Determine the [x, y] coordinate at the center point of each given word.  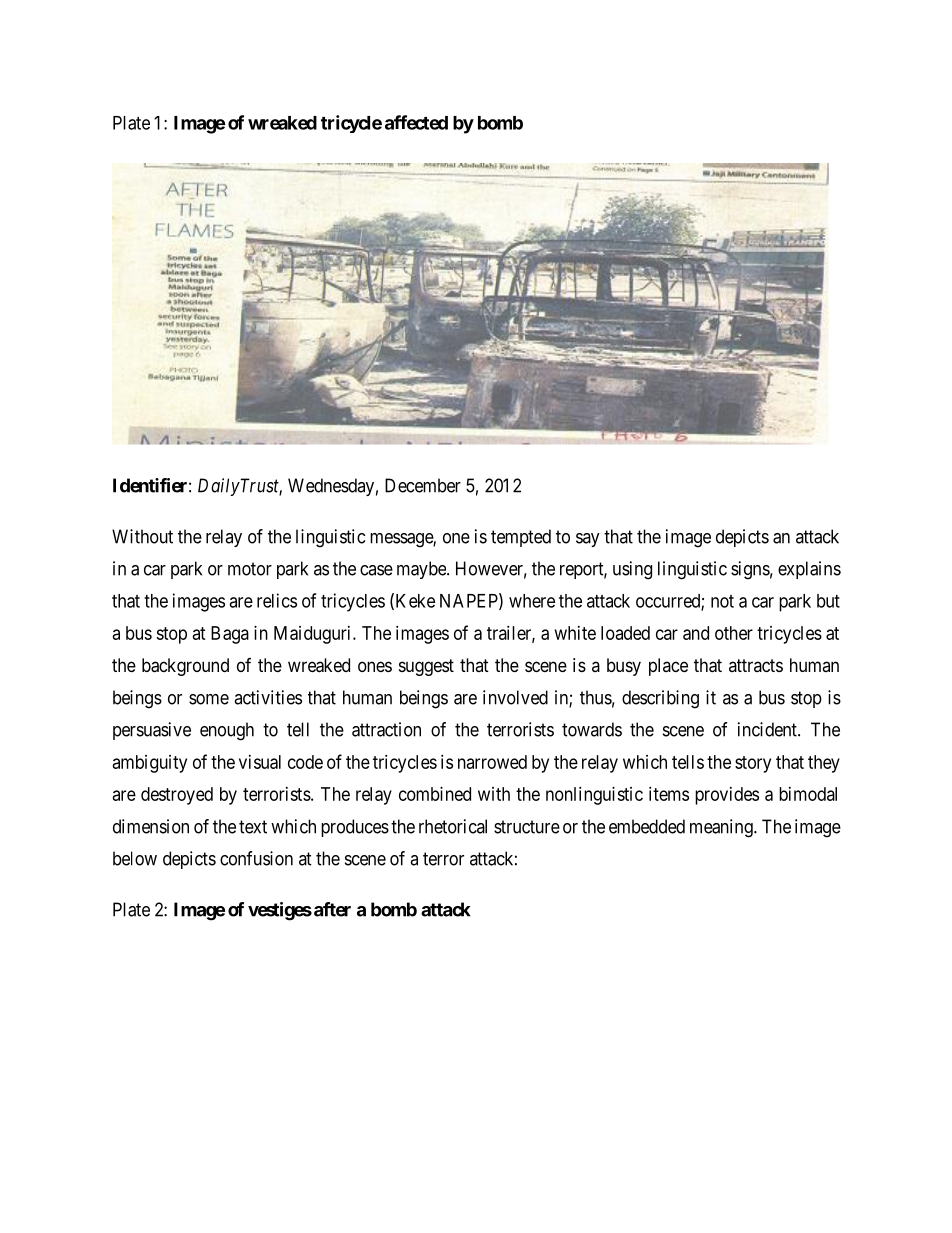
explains [809, 570]
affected [416, 122]
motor [250, 569]
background [185, 667]
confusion [256, 858]
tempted [521, 538]
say [588, 540]
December [423, 485]
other [734, 633]
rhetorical [453, 826]
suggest [426, 667]
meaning [722, 828]
